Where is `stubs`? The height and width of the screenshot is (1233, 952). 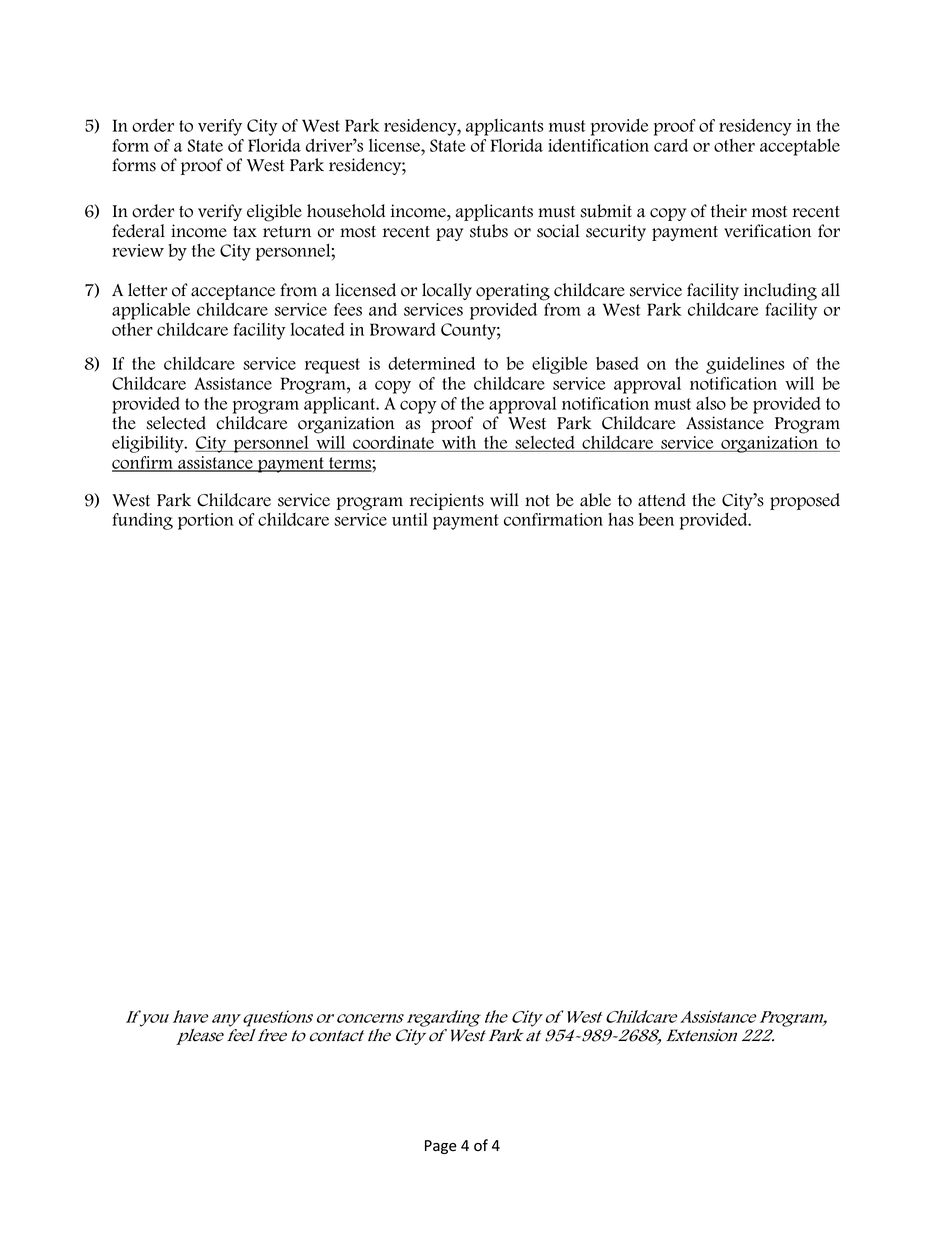
stubs is located at coordinates (489, 231).
